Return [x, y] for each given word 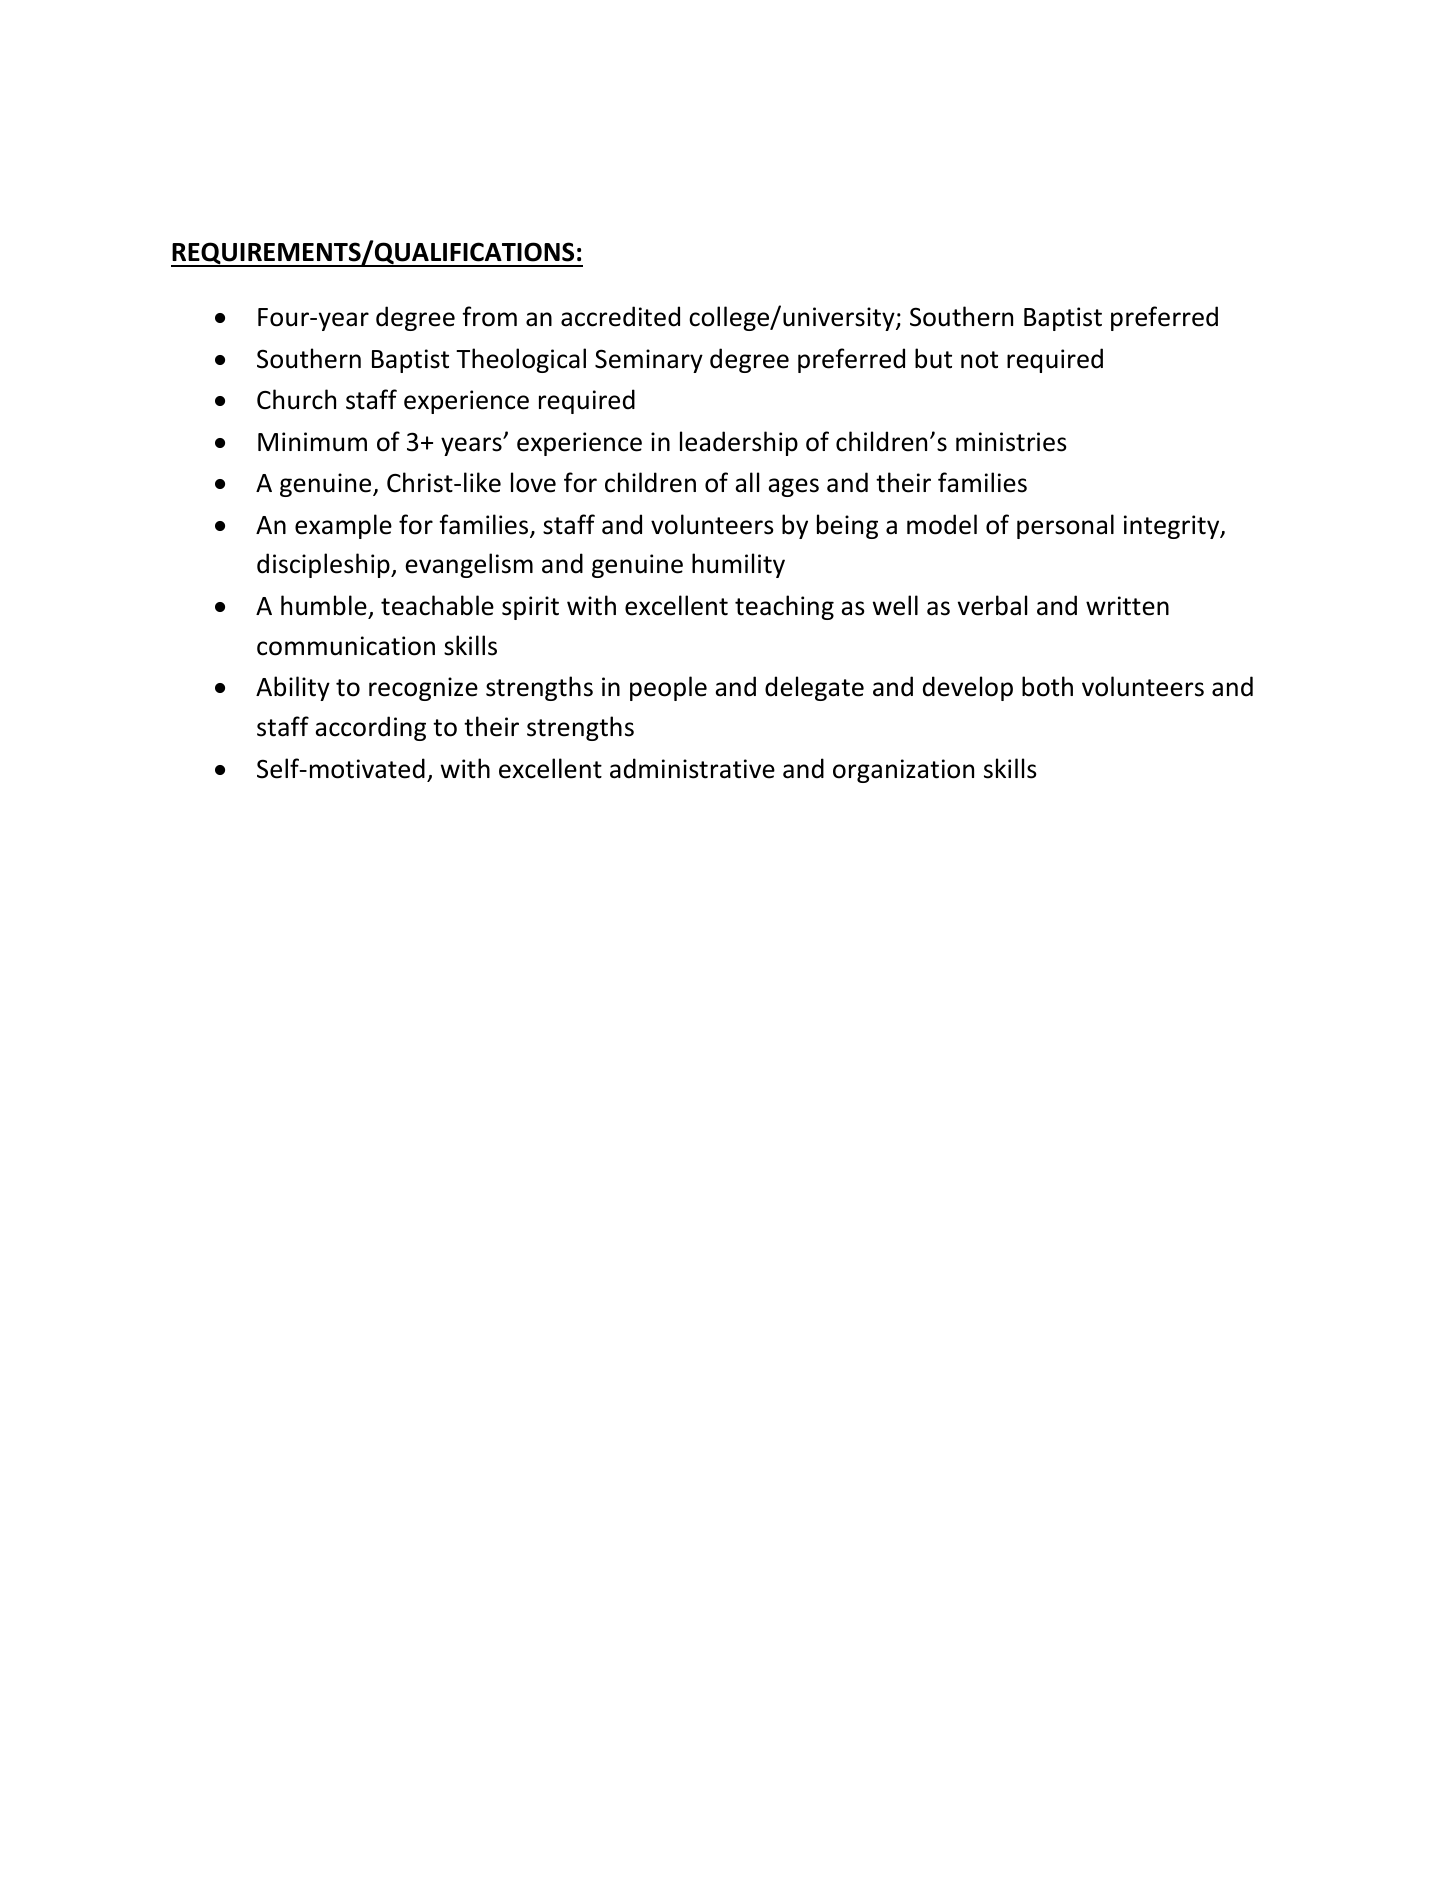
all [747, 482]
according [370, 728]
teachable [437, 605]
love [533, 482]
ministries [1011, 442]
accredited [620, 316]
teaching [784, 607]
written [1127, 606]
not [979, 360]
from [489, 316]
